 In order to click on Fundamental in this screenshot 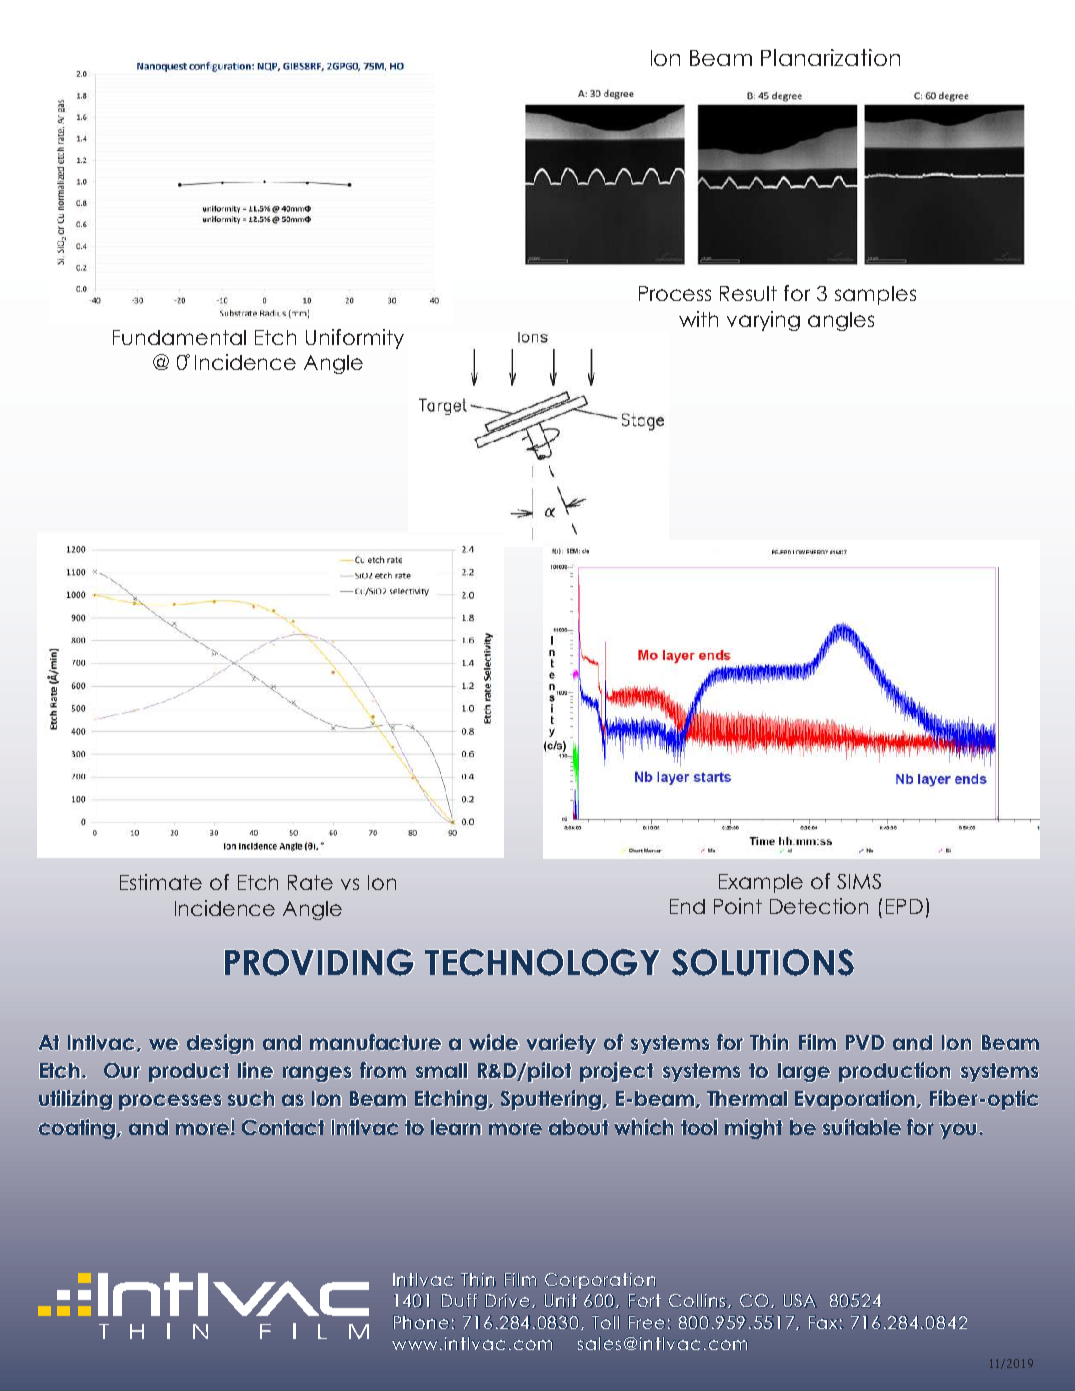, I will do `click(179, 337)`.
